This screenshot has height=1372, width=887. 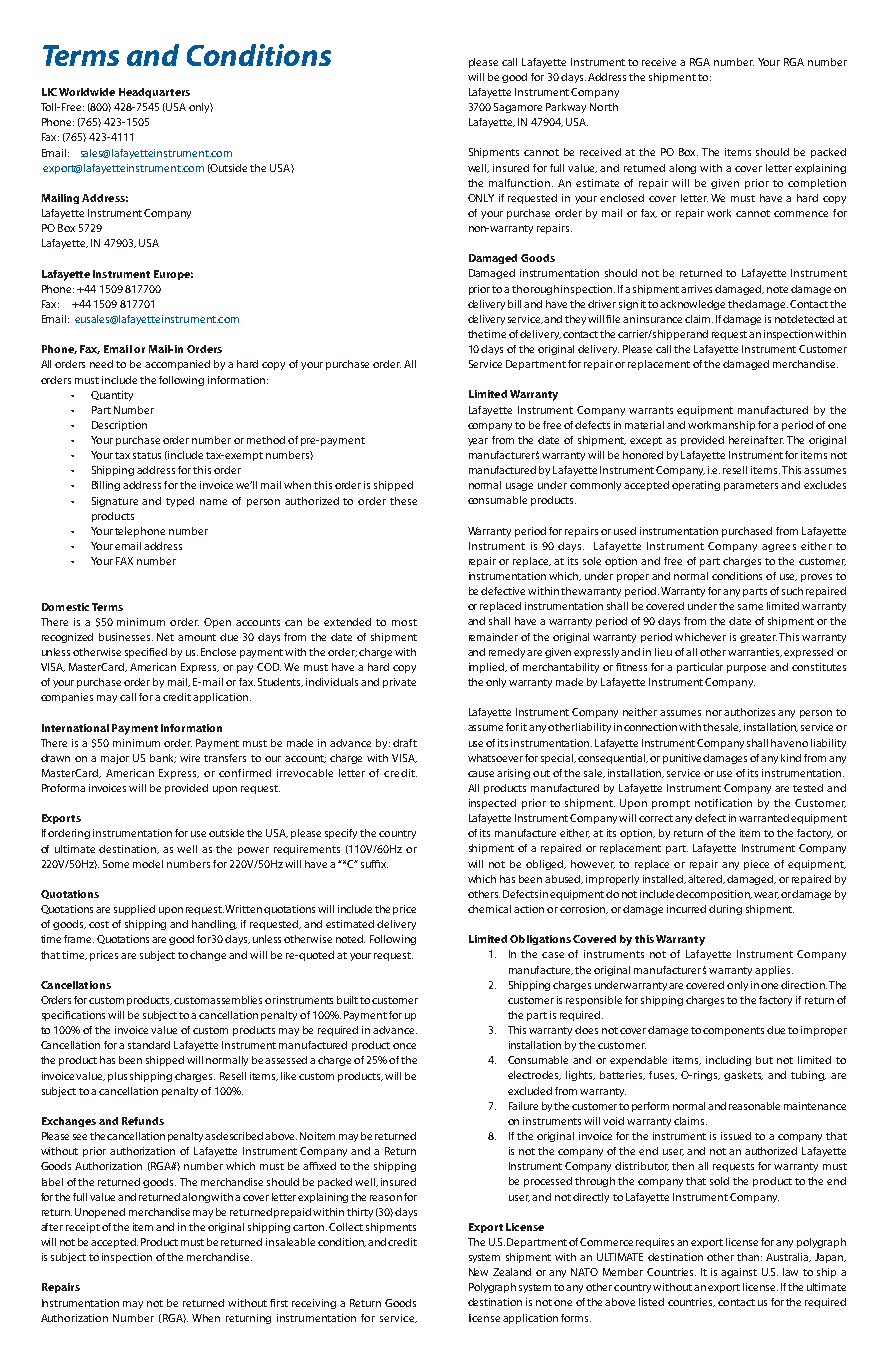 What do you see at coordinates (521, 183) in the screenshot?
I see `malfunction` at bounding box center [521, 183].
